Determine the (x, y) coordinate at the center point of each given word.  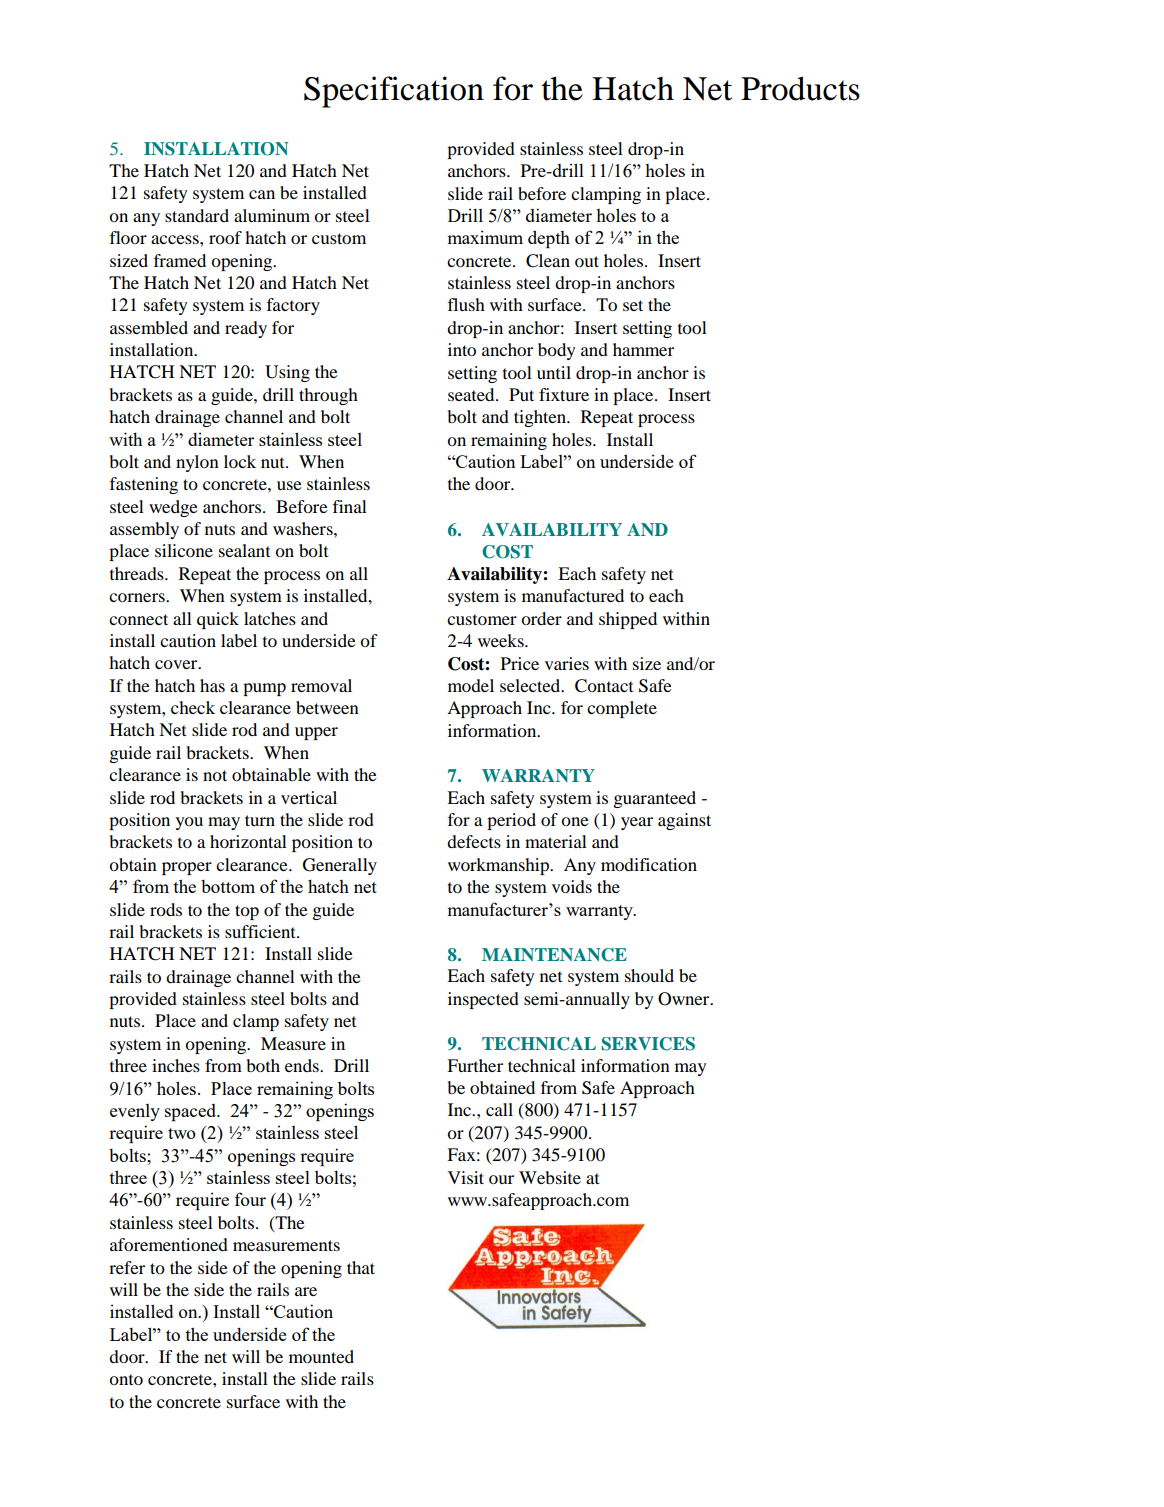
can (262, 194)
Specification (394, 92)
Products (800, 88)
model (471, 685)
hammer (643, 349)
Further (475, 1065)
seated (472, 394)
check (193, 707)
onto (126, 1379)
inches (176, 1065)
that (361, 1267)
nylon (197, 463)
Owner (685, 999)
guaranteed (655, 799)
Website (550, 1177)
